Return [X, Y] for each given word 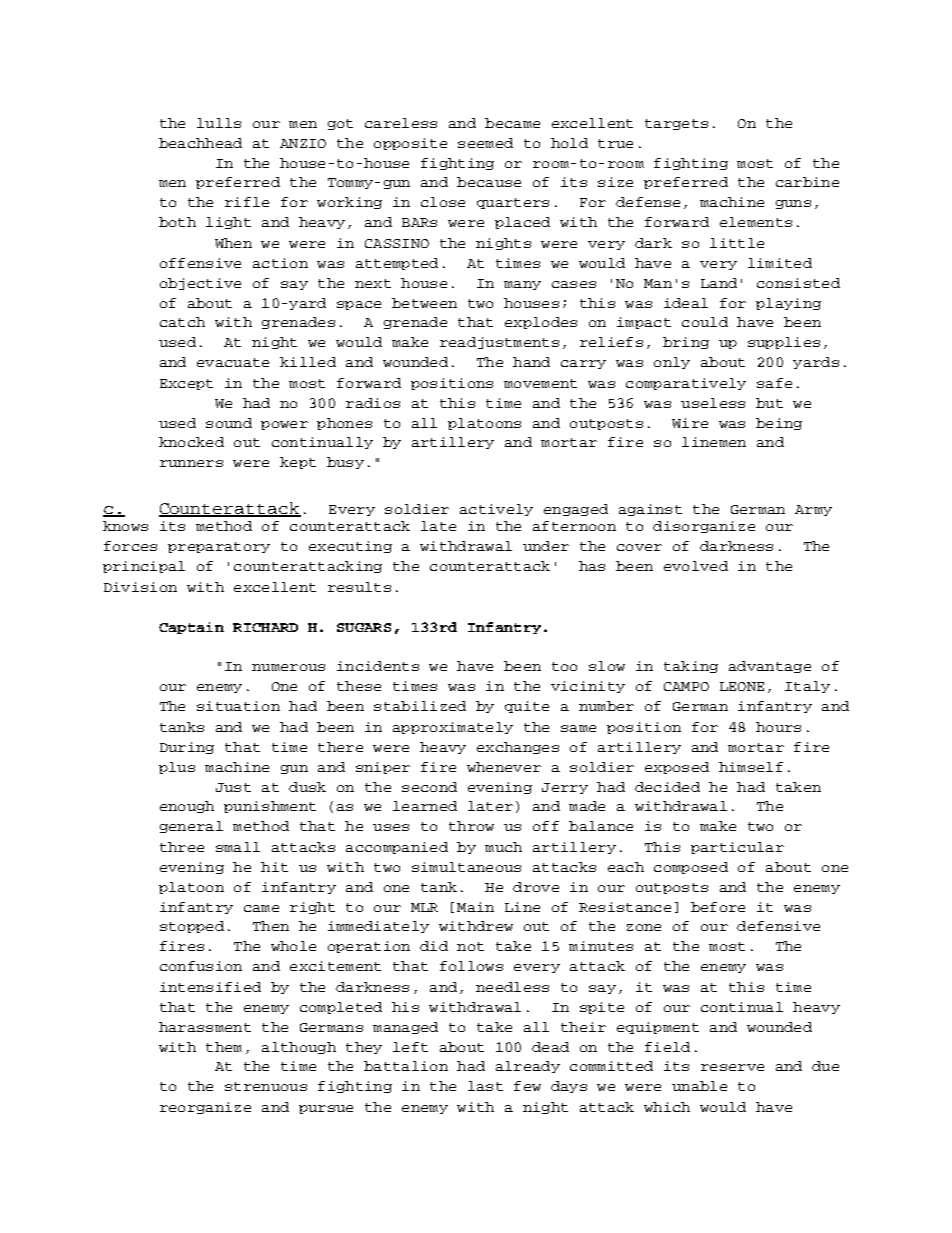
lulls [219, 123]
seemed [485, 143]
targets [676, 124]
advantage [770, 667]
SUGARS [364, 627]
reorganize [205, 1108]
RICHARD [265, 627]
